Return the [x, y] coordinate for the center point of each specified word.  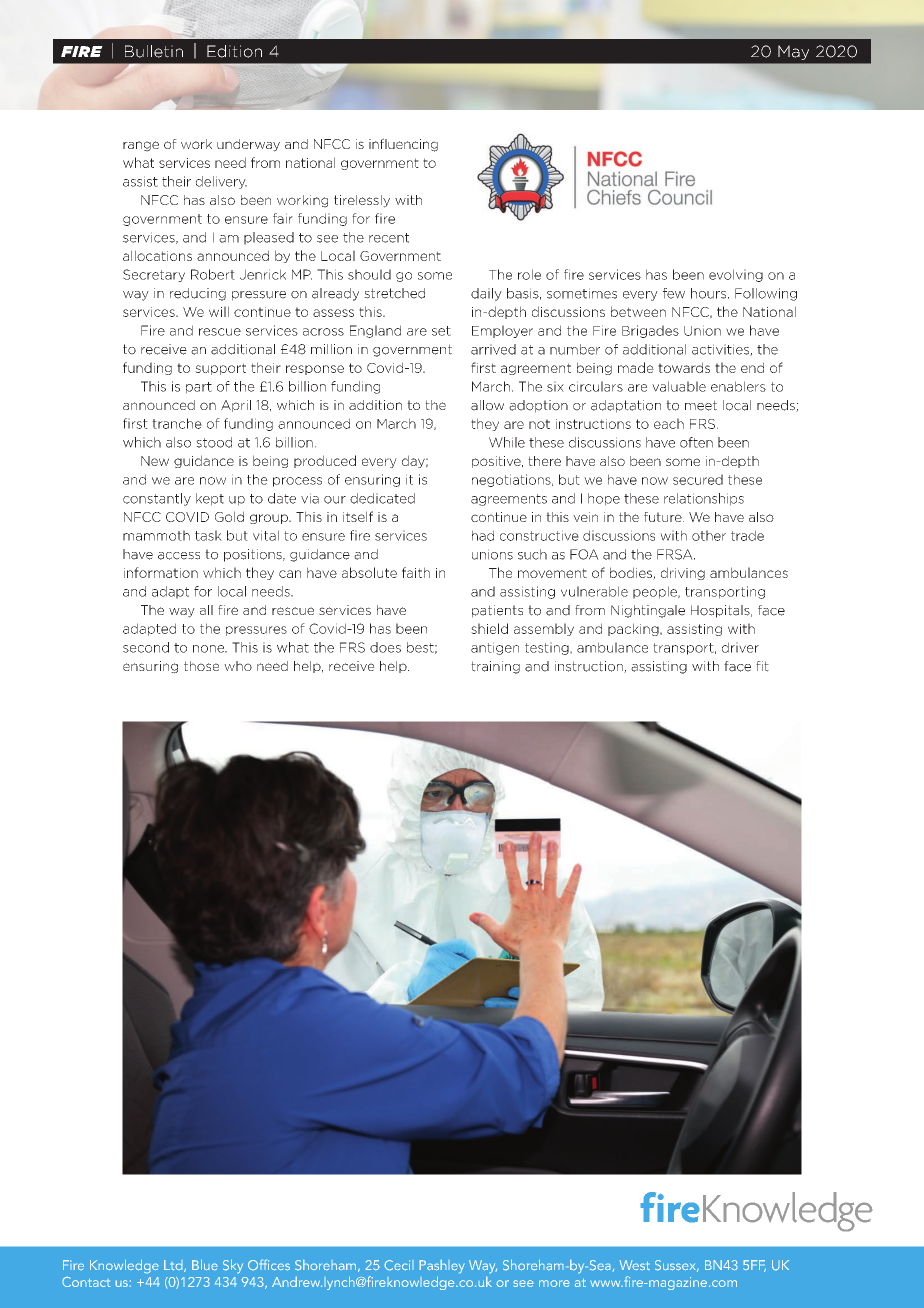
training [495, 667]
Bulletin [154, 51]
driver [740, 647]
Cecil [399, 1265]
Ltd [174, 1266]
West [634, 1265]
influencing [403, 145]
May [793, 52]
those [201, 666]
